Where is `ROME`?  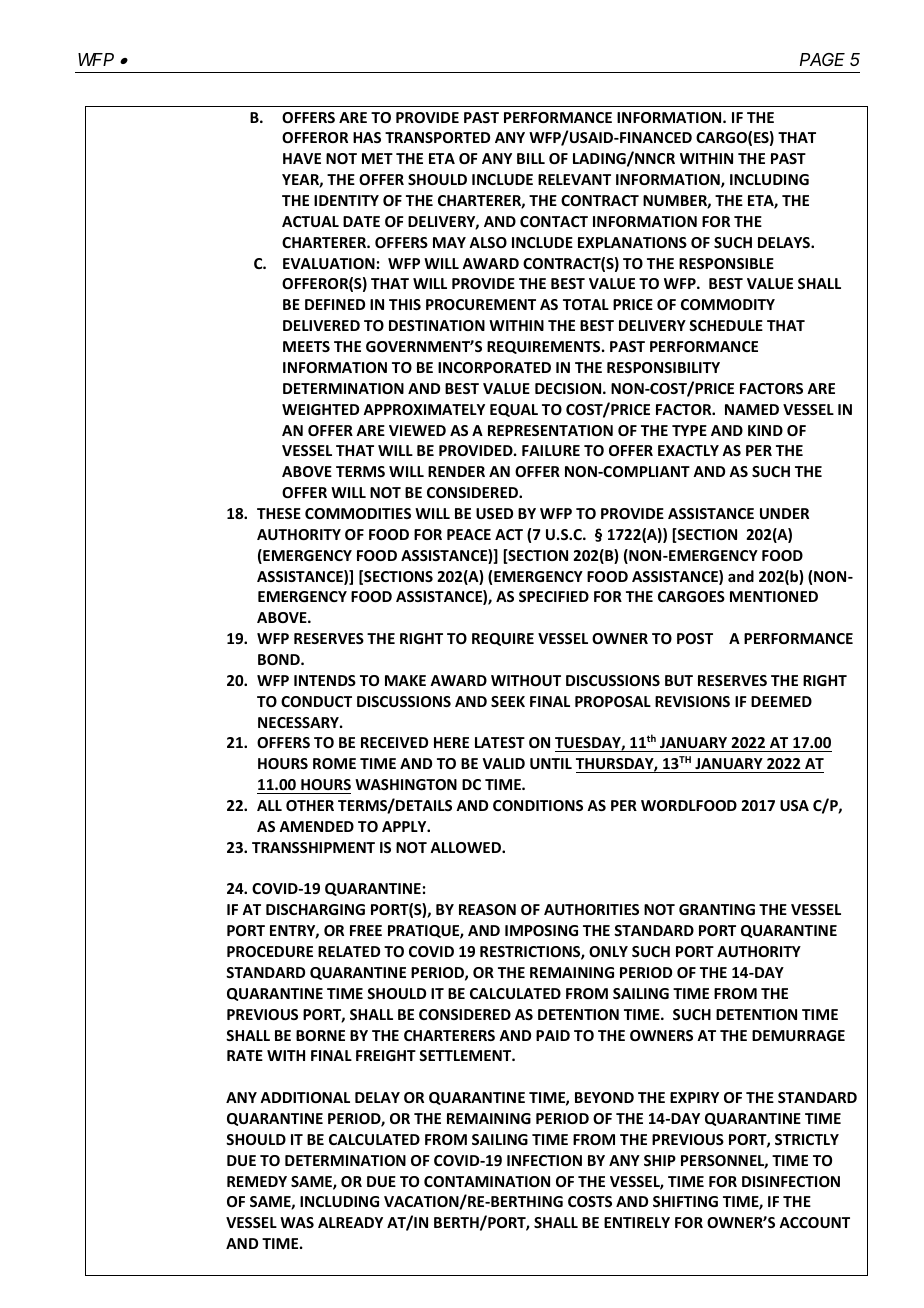
ROME is located at coordinates (334, 763).
